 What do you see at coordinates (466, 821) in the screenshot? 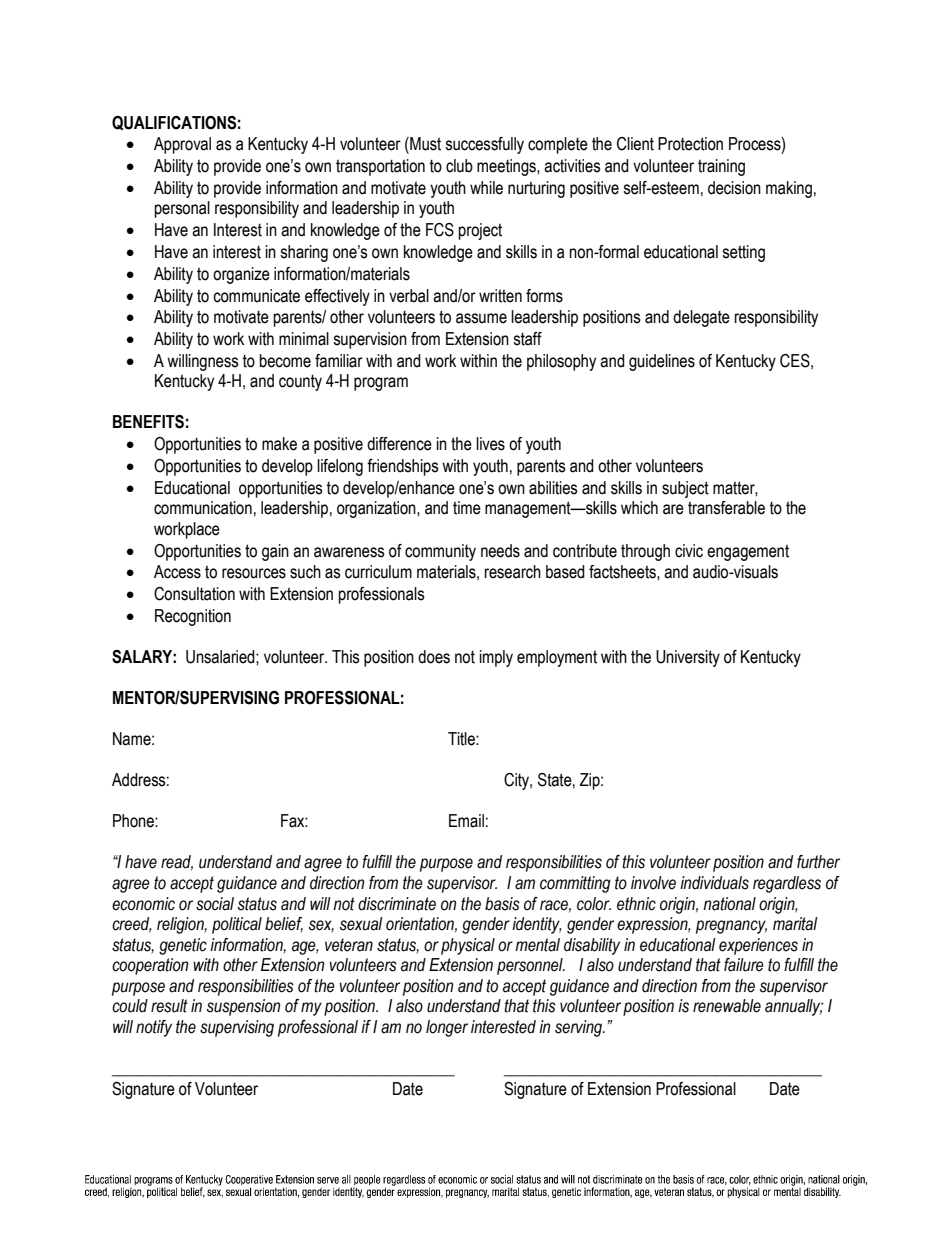
I see `Email` at bounding box center [466, 821].
